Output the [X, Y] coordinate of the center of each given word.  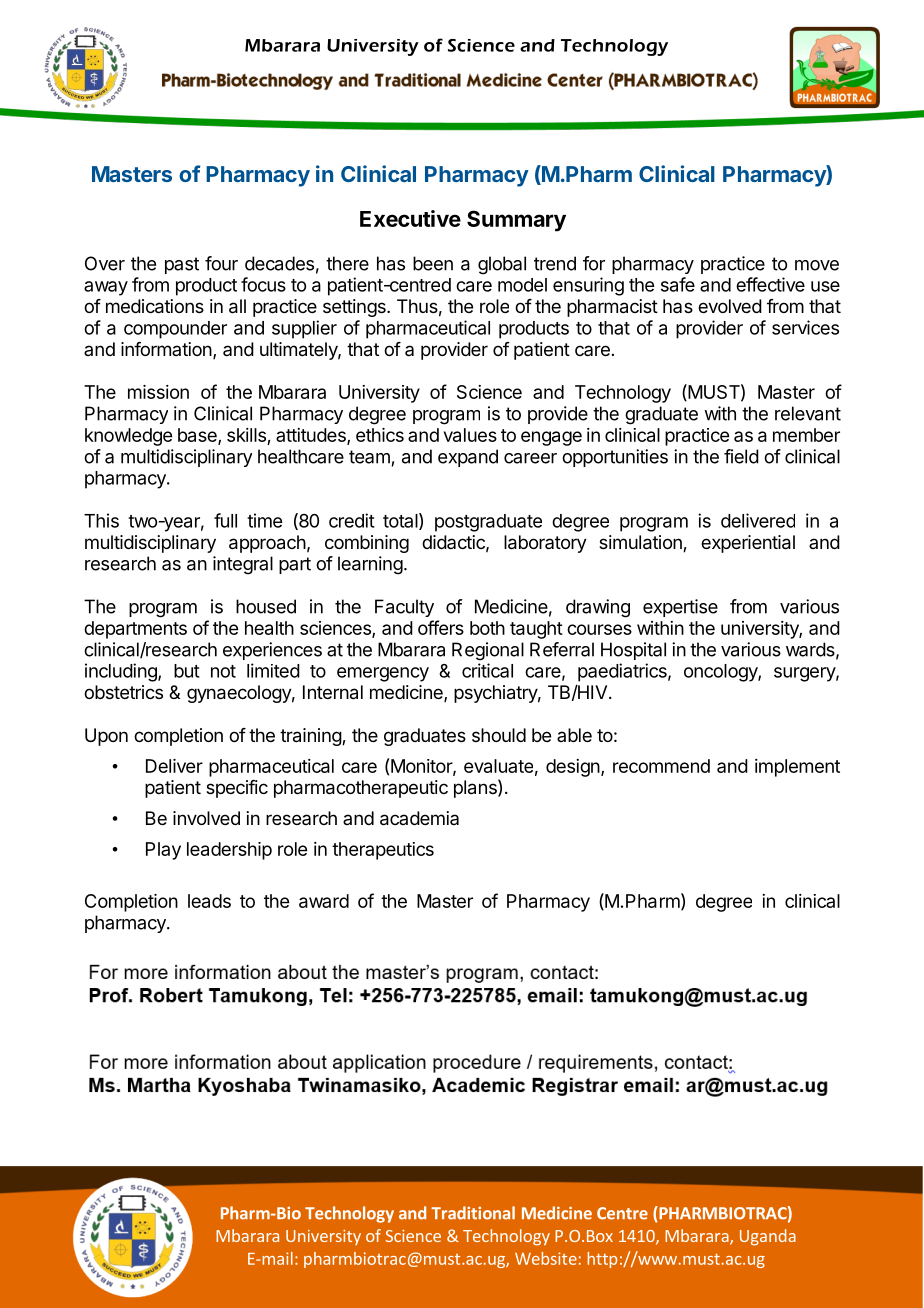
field [741, 456]
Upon [106, 737]
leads [209, 901]
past [182, 265]
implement [797, 768]
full [225, 520]
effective [770, 284]
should [499, 735]
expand [468, 458]
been [433, 263]
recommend [661, 766]
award [324, 901]
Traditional [473, 1213]
